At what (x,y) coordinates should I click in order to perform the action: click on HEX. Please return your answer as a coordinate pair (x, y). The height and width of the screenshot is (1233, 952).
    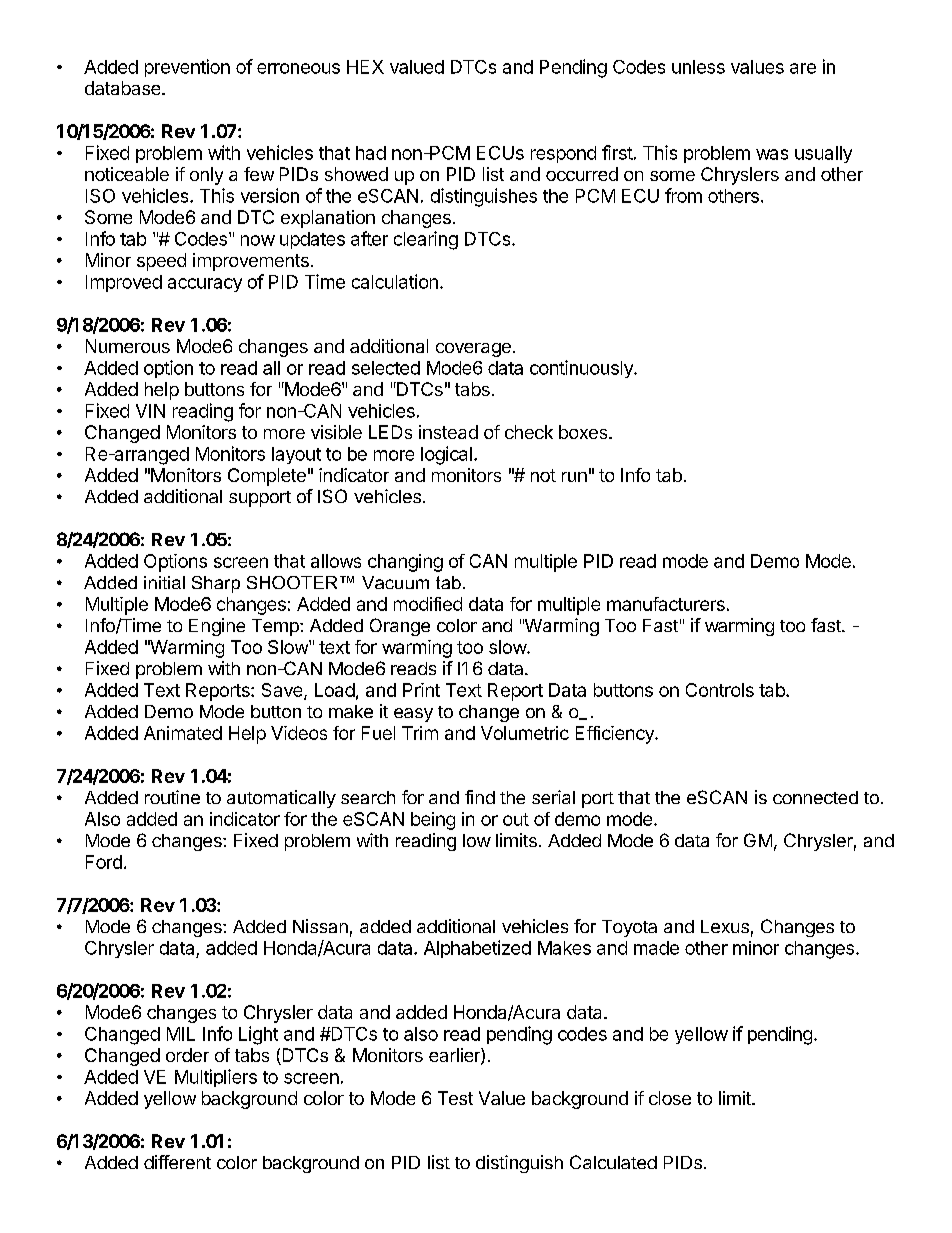
    Looking at the image, I should click on (365, 67).
